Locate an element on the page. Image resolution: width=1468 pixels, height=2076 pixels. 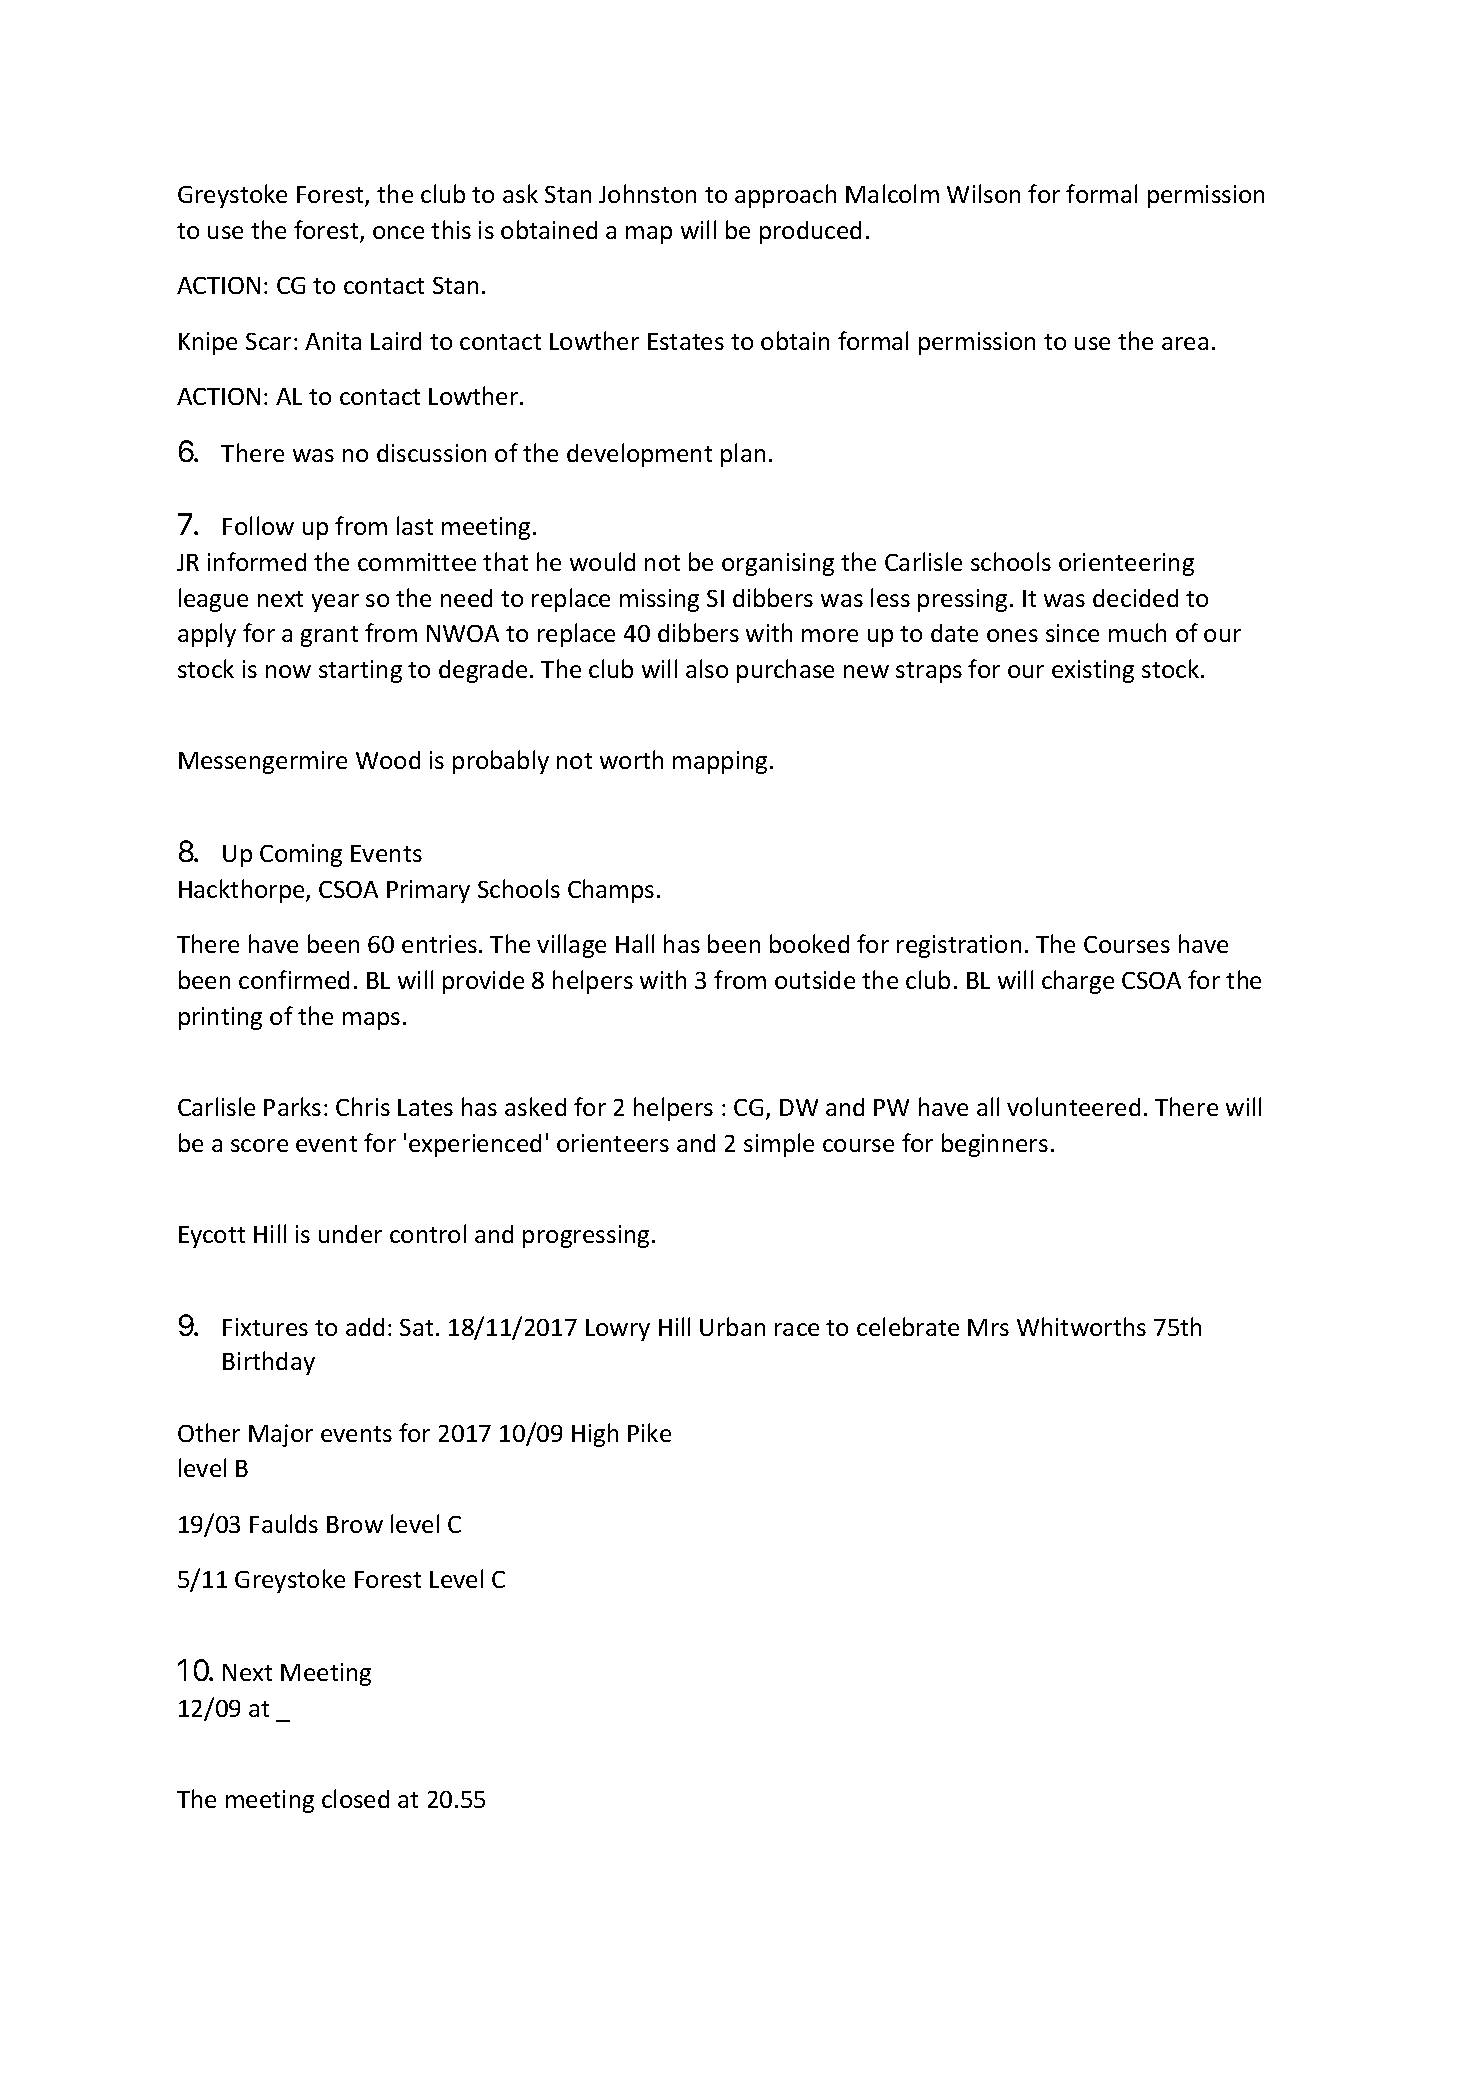
once is located at coordinates (398, 232).
